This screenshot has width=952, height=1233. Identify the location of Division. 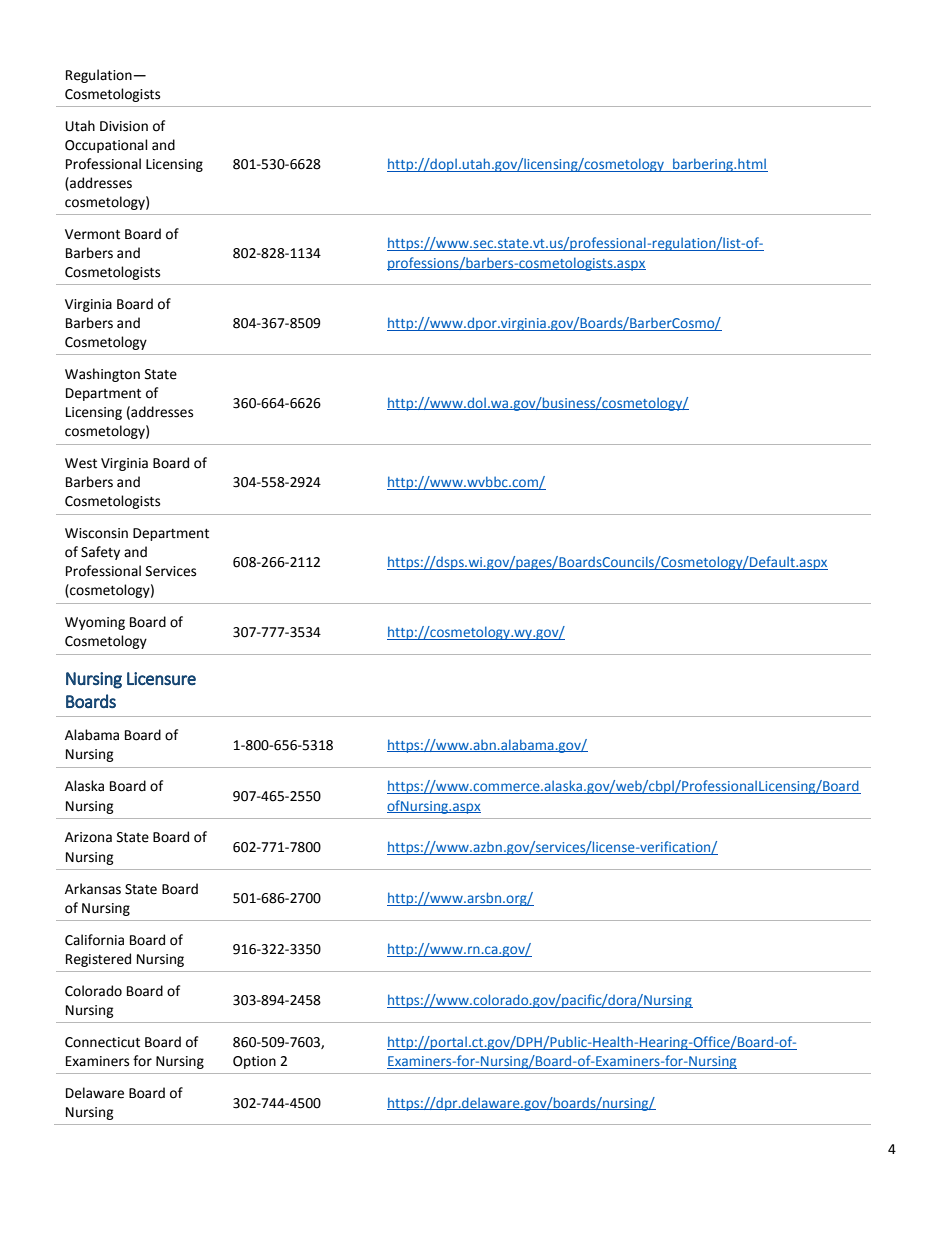
(124, 126).
